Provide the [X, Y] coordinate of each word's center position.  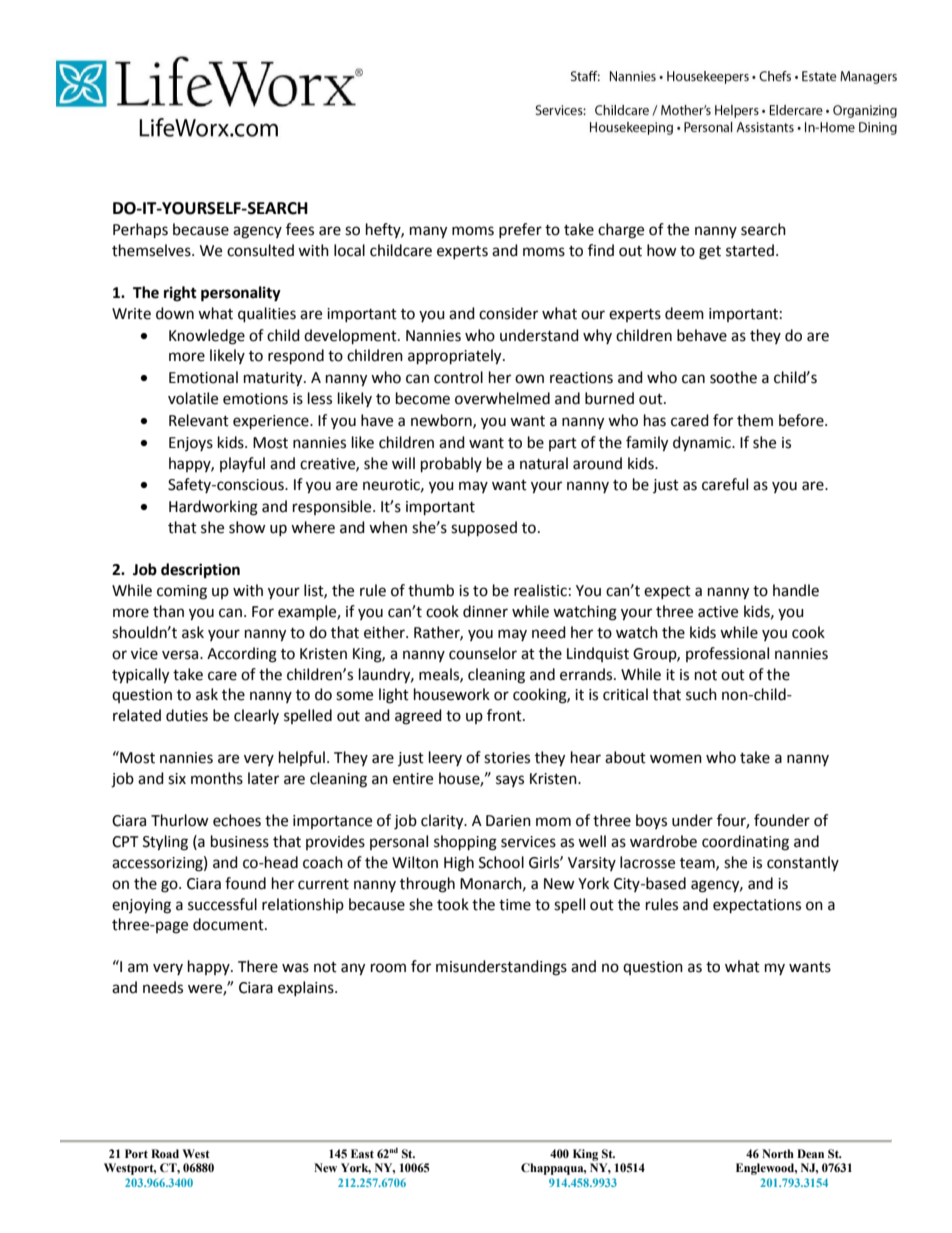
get [710, 253]
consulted [260, 250]
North [778, 1153]
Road [165, 1153]
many [428, 232]
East [362, 1153]
